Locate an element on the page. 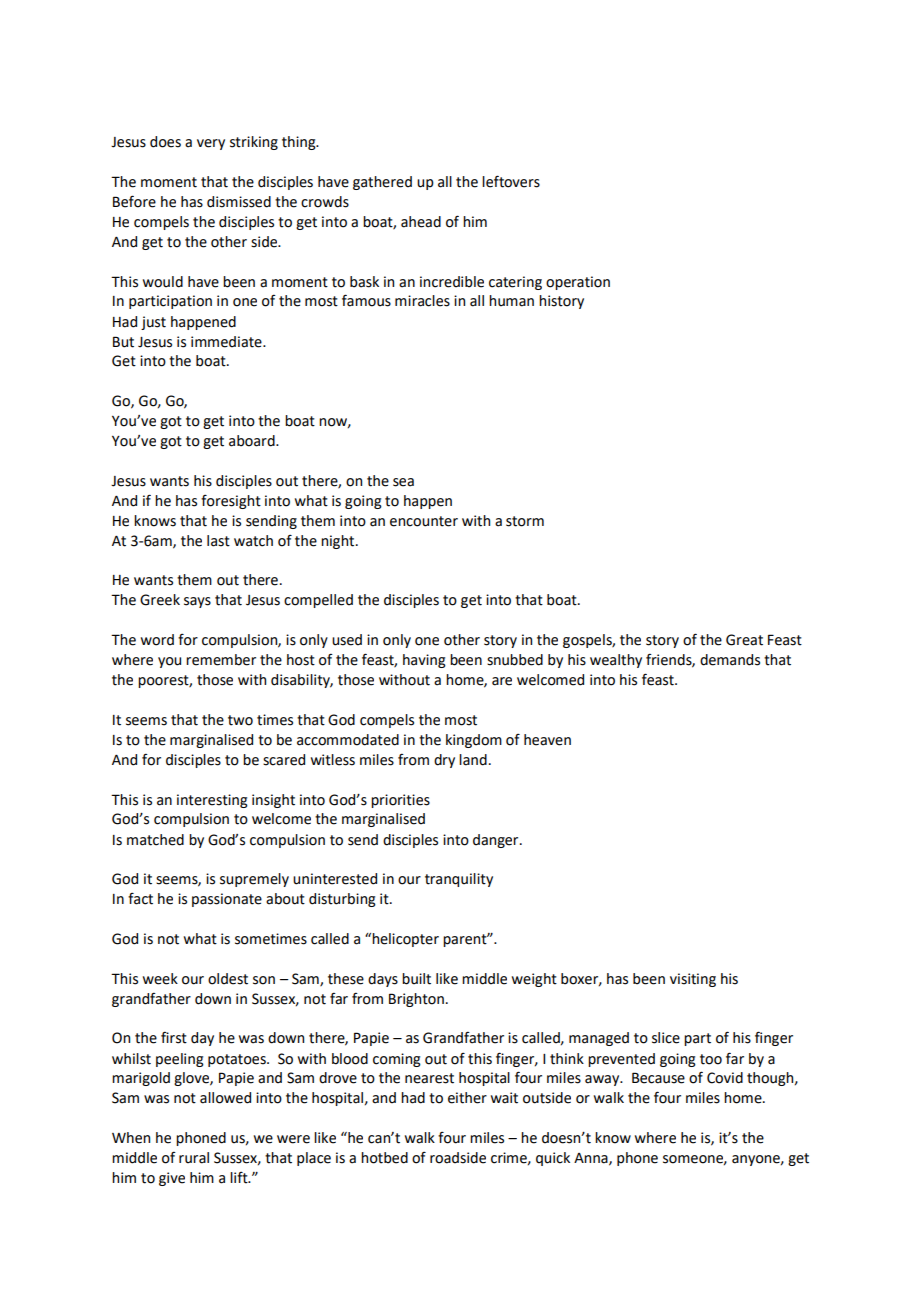 The width and height of the document is (924, 1308). rural is located at coordinates (194, 1158).
